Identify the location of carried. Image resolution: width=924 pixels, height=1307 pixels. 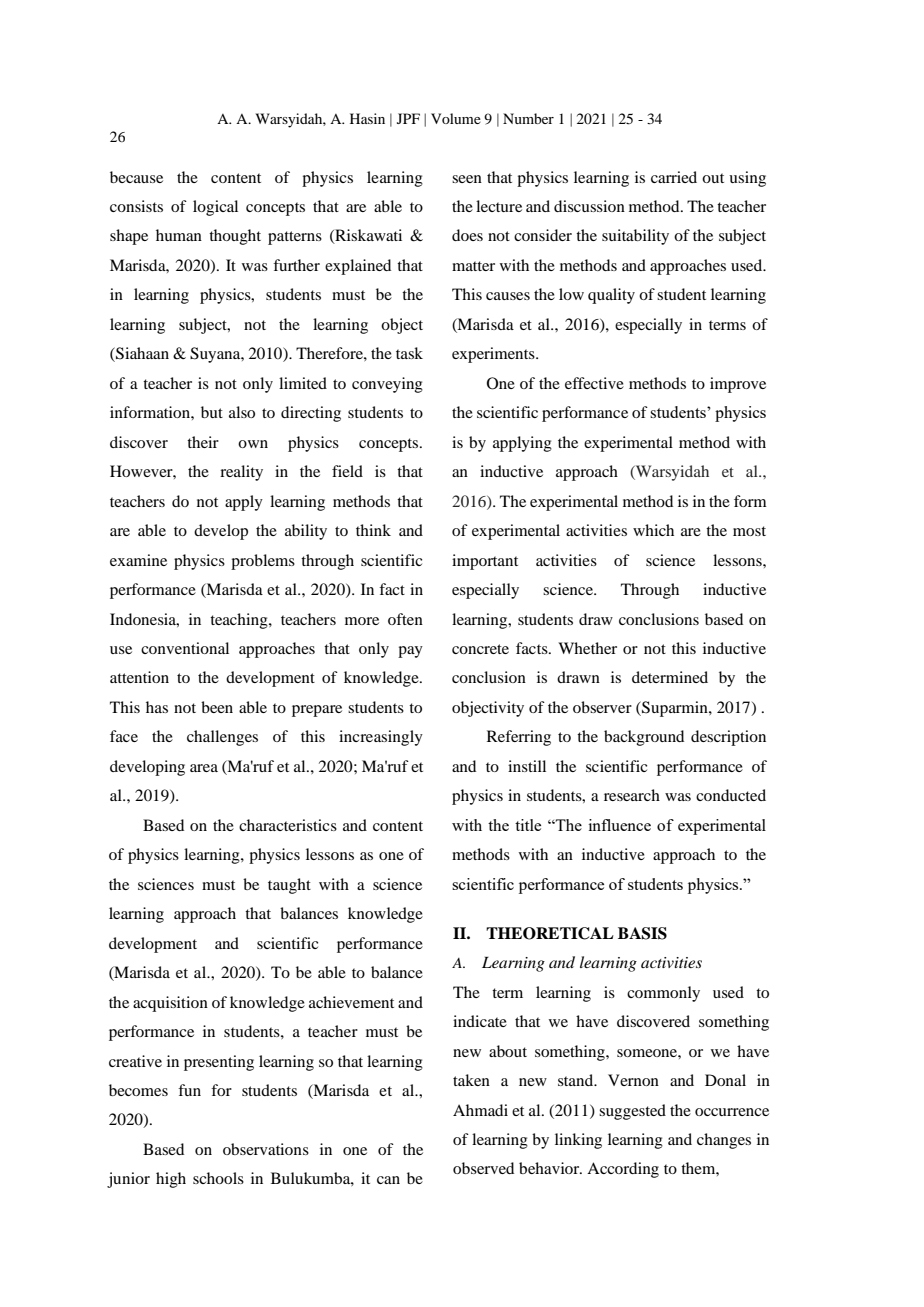
(674, 177).
